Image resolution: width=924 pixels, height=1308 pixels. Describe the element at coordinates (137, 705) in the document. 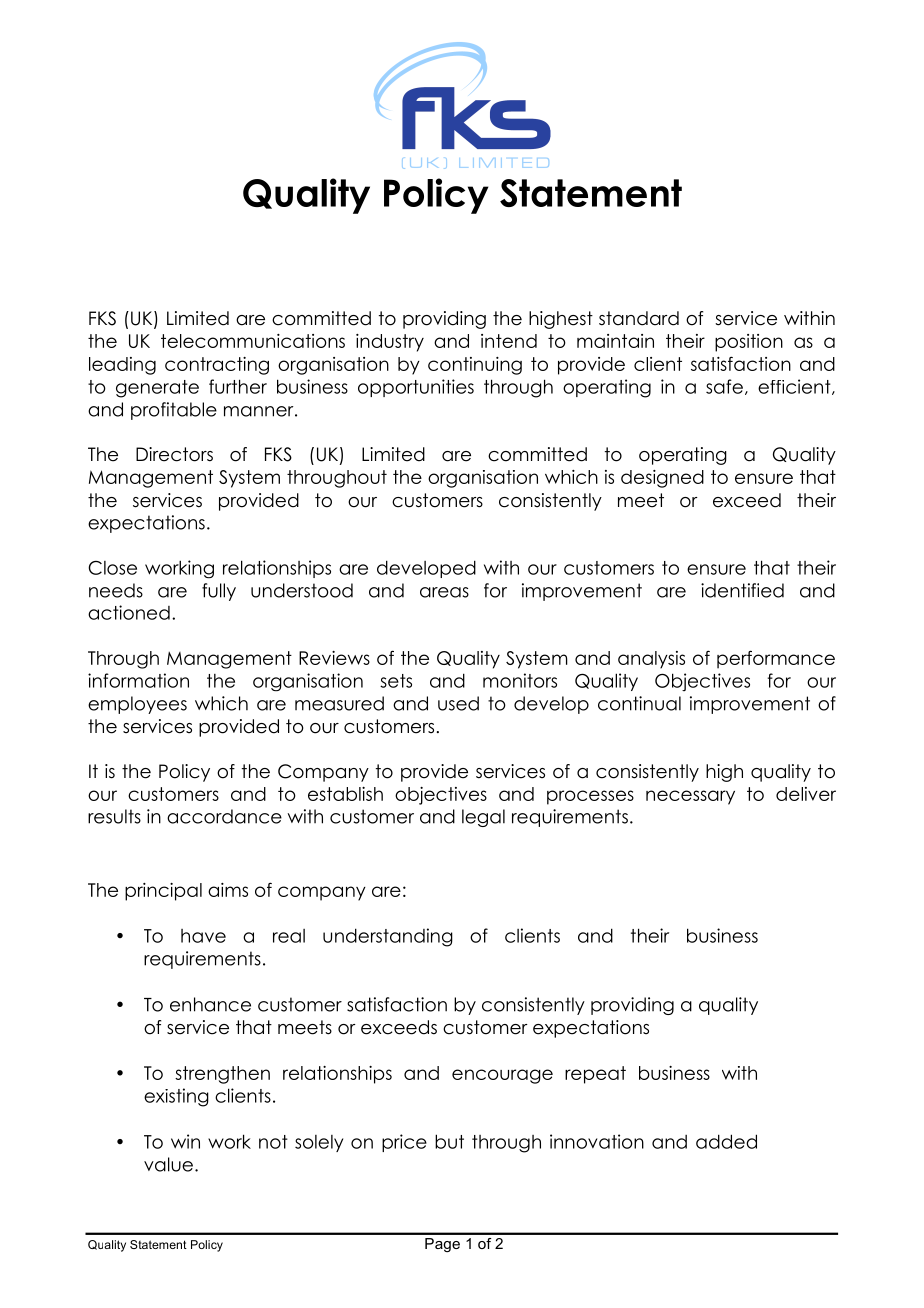

I see `employees` at that location.
